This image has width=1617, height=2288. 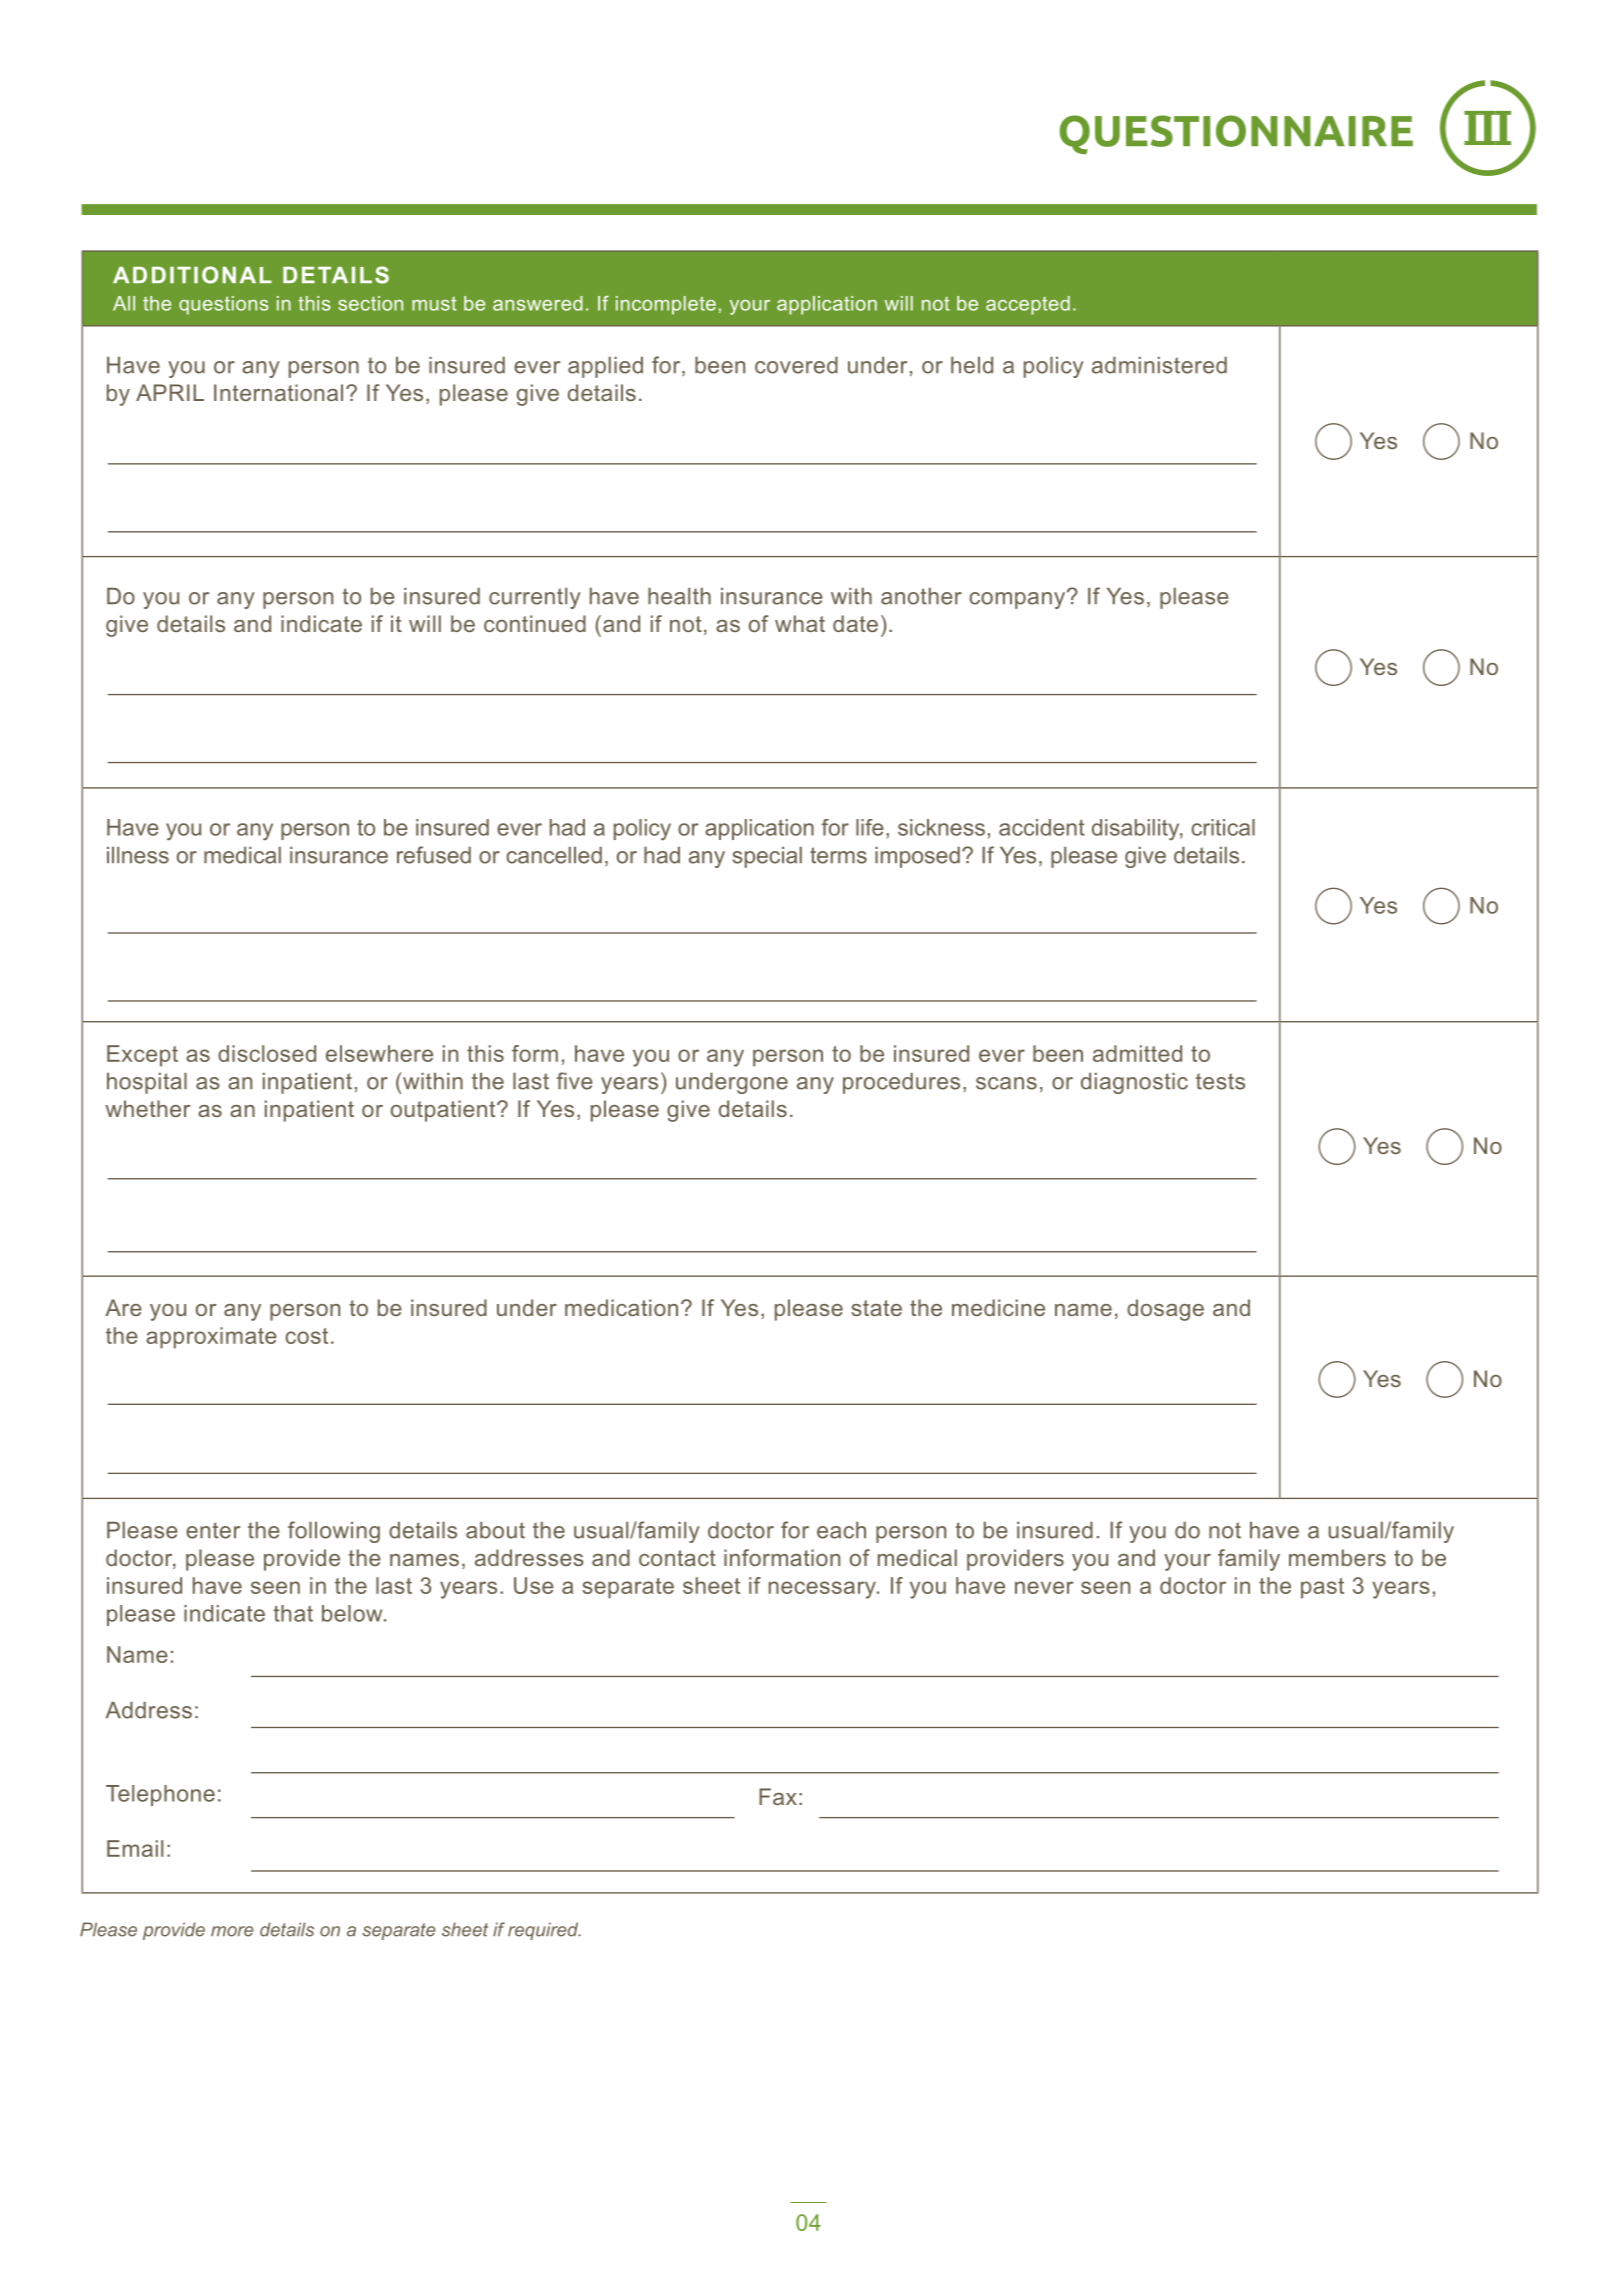 I want to click on tests, so click(x=1220, y=1081).
